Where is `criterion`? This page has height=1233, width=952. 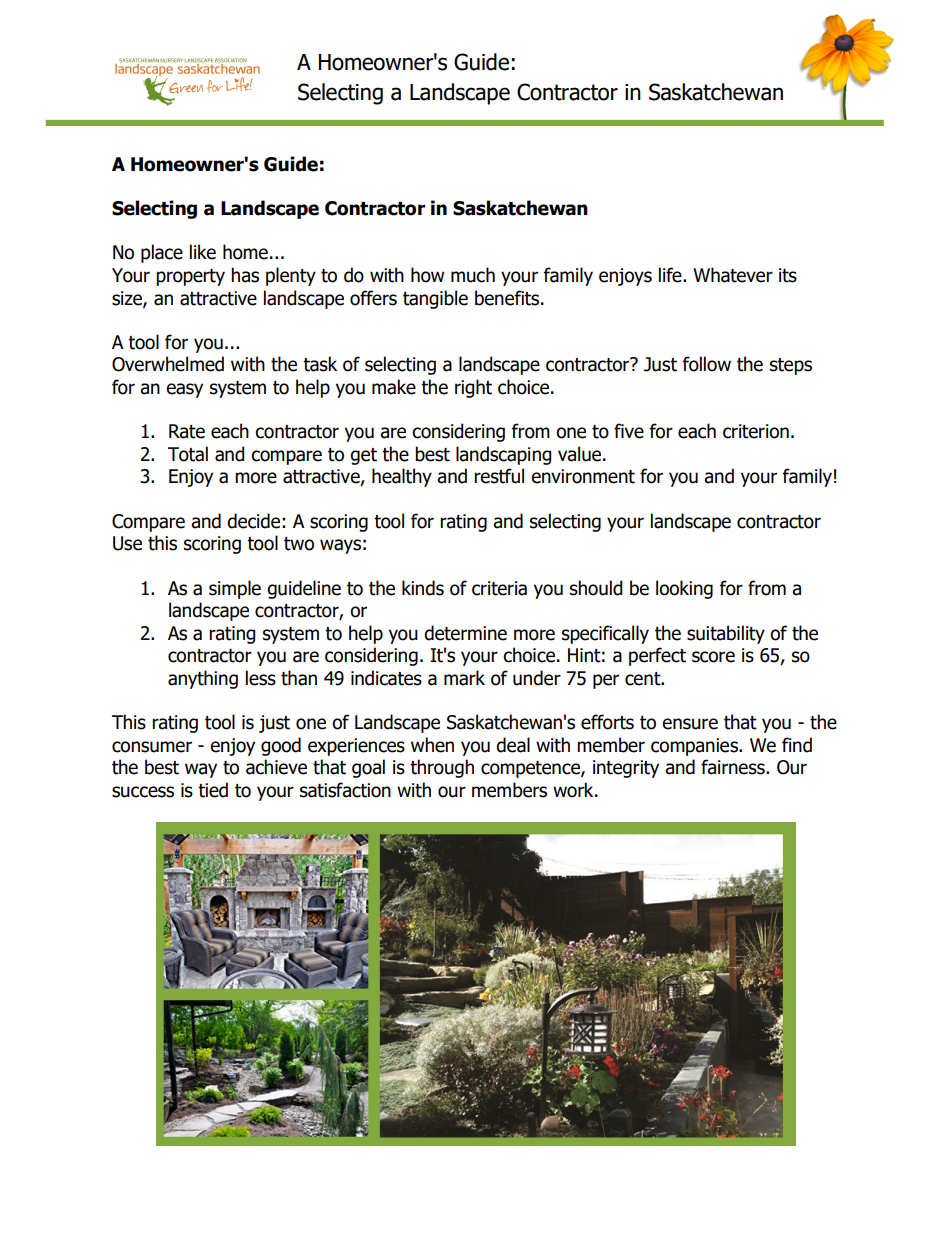 criterion is located at coordinates (756, 431).
